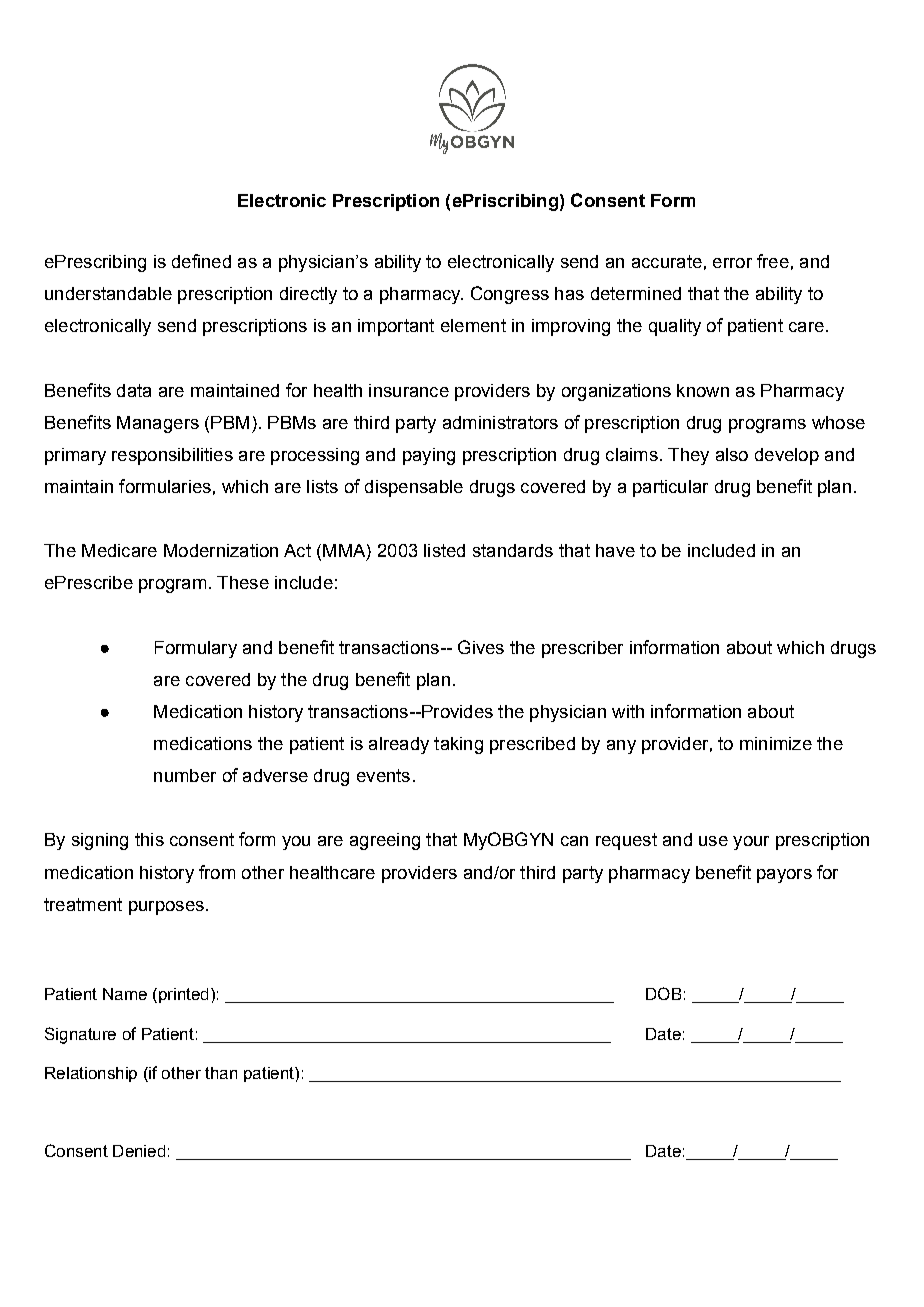 This image has width=924, height=1307. What do you see at coordinates (751, 843) in the image?
I see `your` at bounding box center [751, 843].
